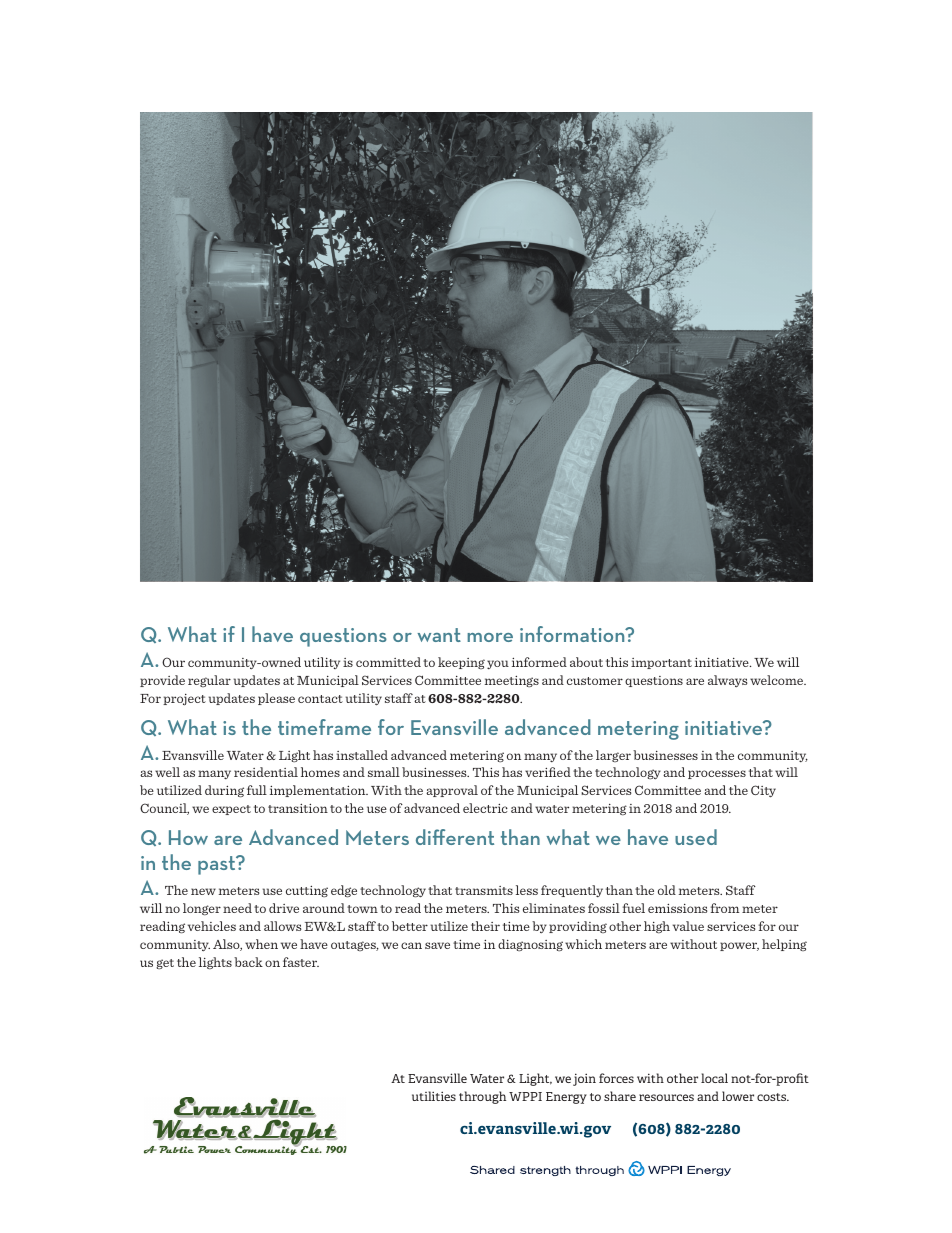 The height and width of the document is (1233, 952). Describe the element at coordinates (661, 663) in the document. I see `important` at that location.
